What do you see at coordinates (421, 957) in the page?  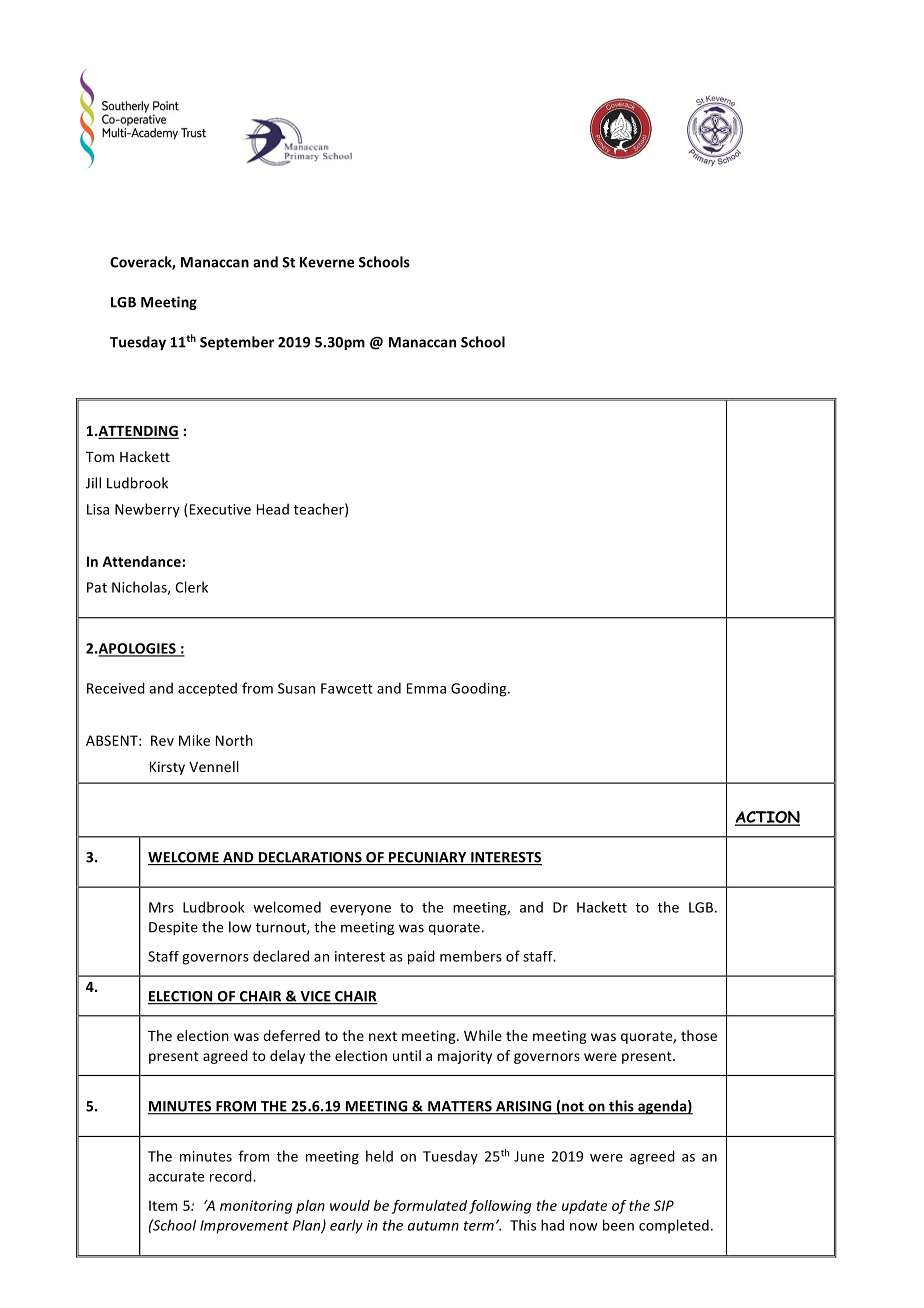 I see `paid` at bounding box center [421, 957].
